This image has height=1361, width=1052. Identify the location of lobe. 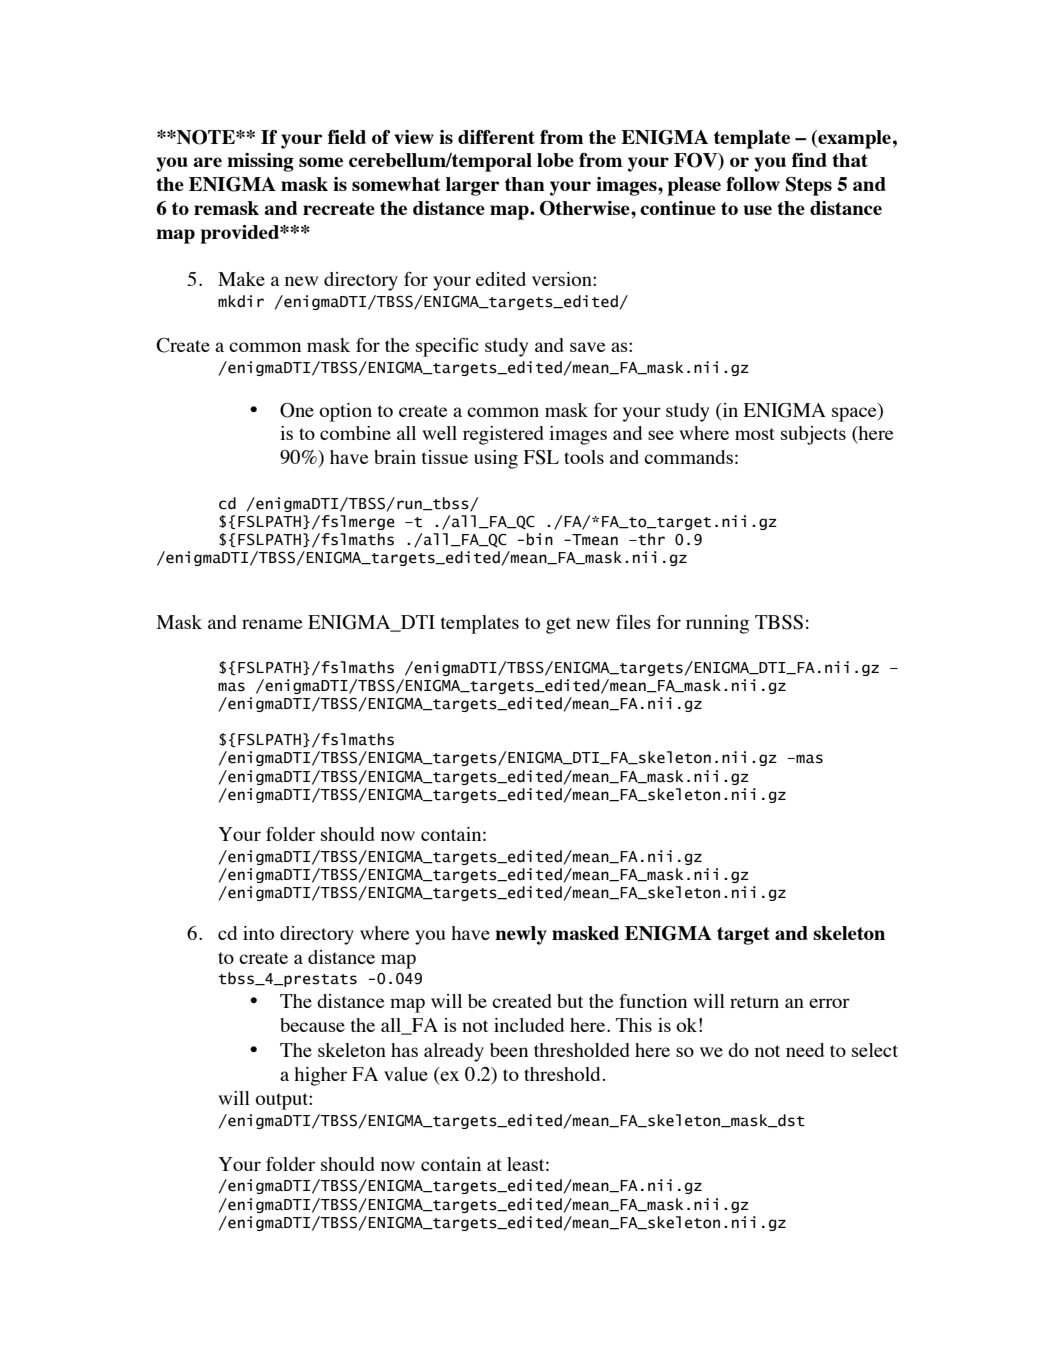
(555, 160).
